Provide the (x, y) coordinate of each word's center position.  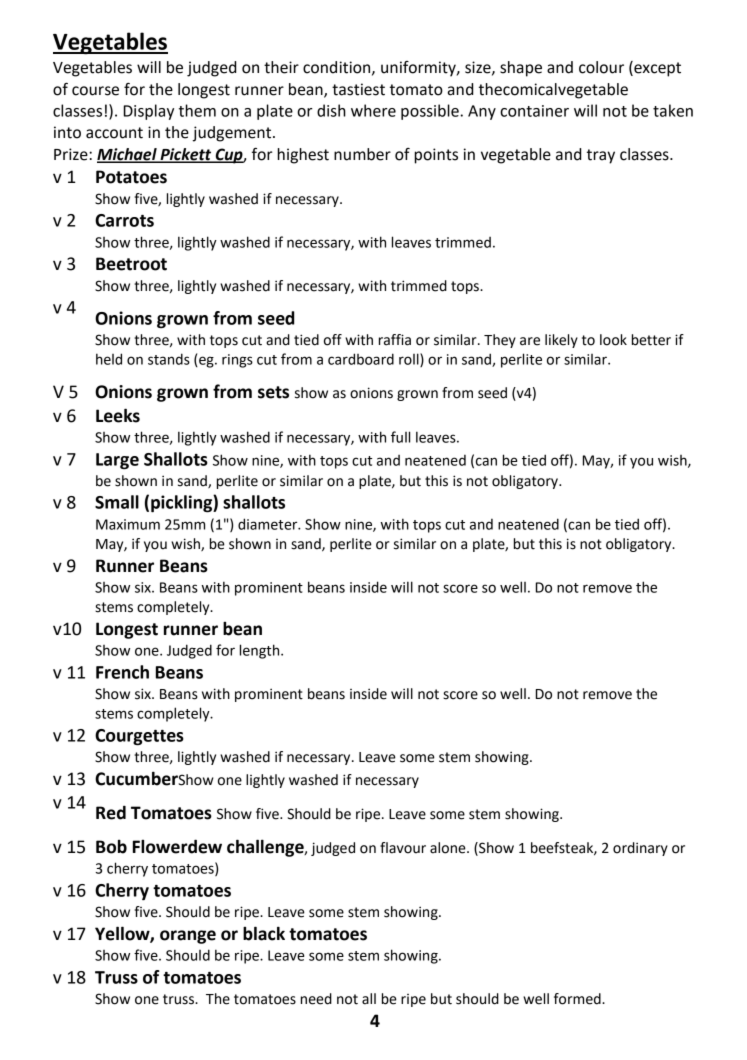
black (264, 933)
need (316, 999)
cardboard (361, 359)
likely (561, 341)
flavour (403, 848)
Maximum (128, 524)
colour (601, 67)
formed (578, 999)
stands (169, 359)
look (613, 340)
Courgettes (139, 737)
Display (148, 112)
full (400, 437)
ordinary (640, 849)
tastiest (358, 89)
